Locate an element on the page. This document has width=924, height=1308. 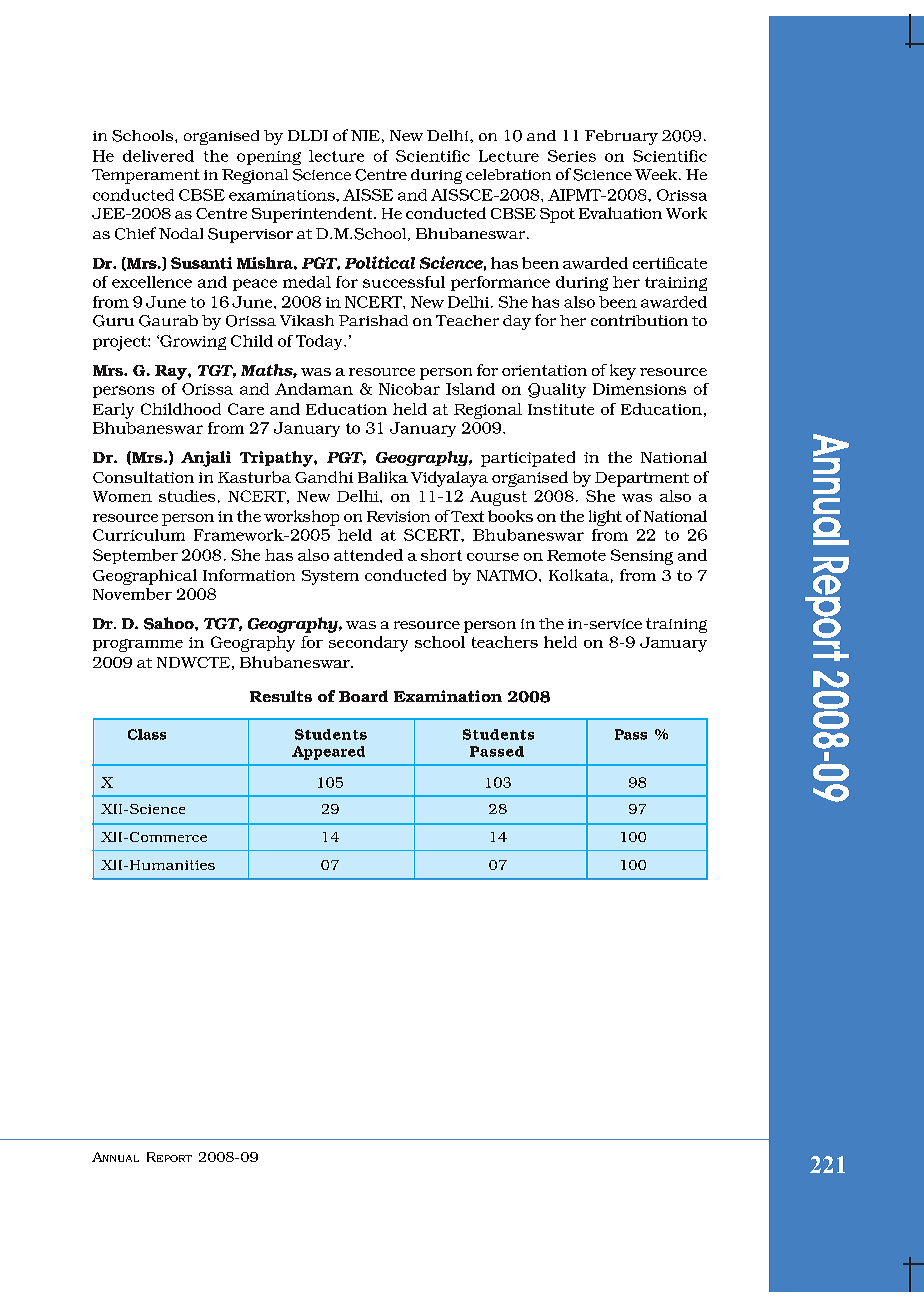
Gandhi is located at coordinates (324, 477).
